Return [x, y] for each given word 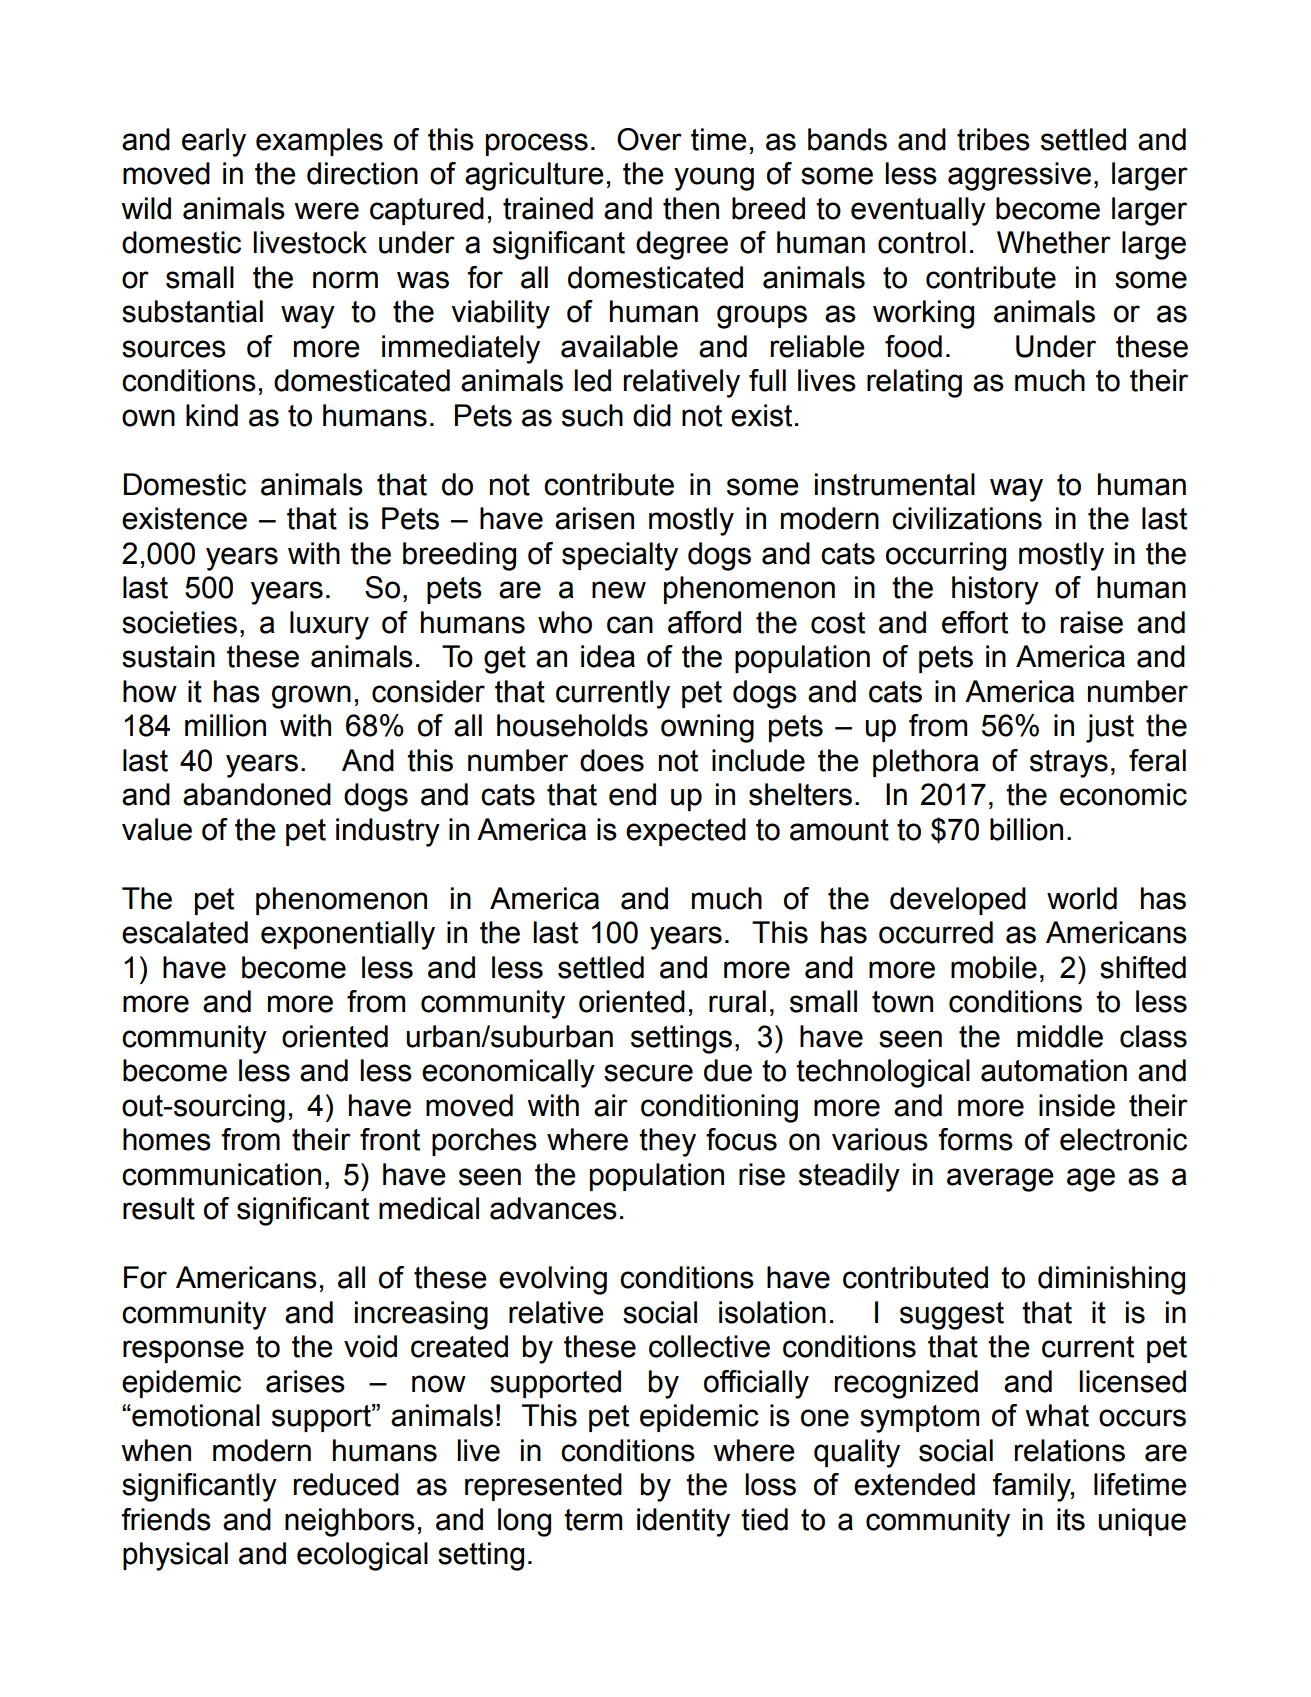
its [1071, 1519]
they [667, 1142]
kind [212, 415]
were [326, 211]
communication [221, 1174]
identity [683, 1522]
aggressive [1019, 176]
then [691, 208]
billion [1026, 829]
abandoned [257, 794]
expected [686, 832]
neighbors [350, 1522]
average [1000, 1180]
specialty [620, 556]
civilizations [967, 518]
